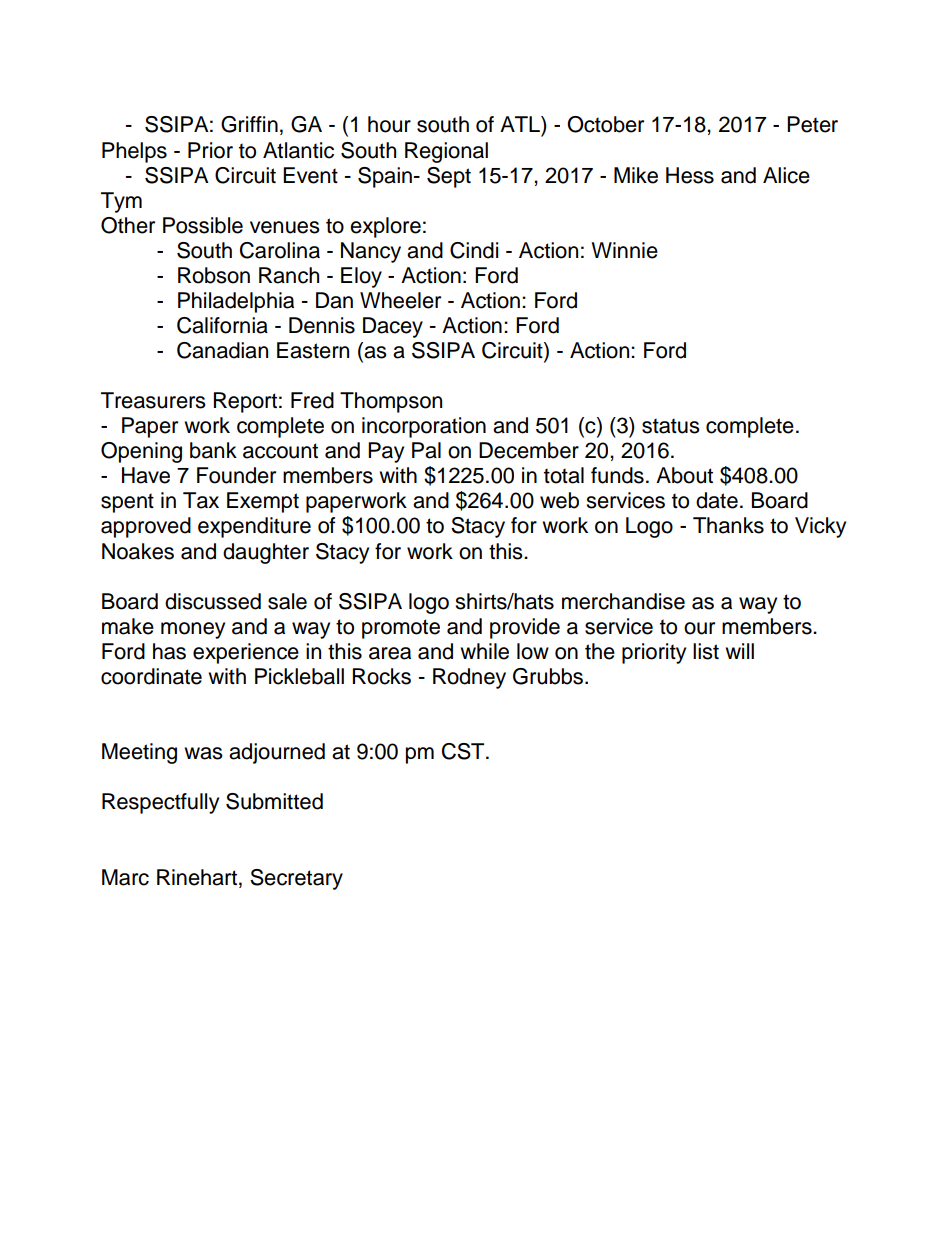  I want to click on provide, so click(525, 628).
